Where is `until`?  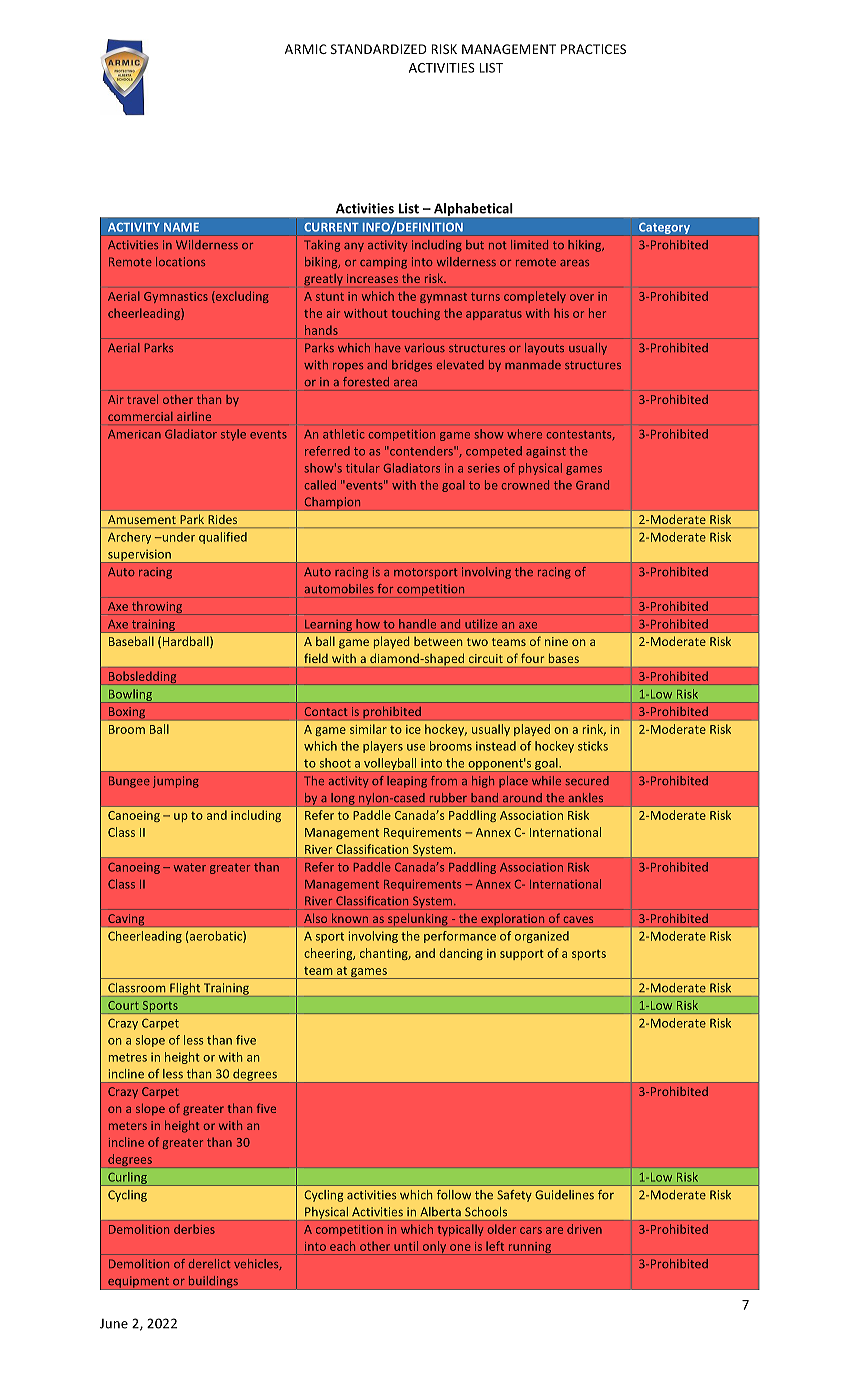 until is located at coordinates (406, 1246).
